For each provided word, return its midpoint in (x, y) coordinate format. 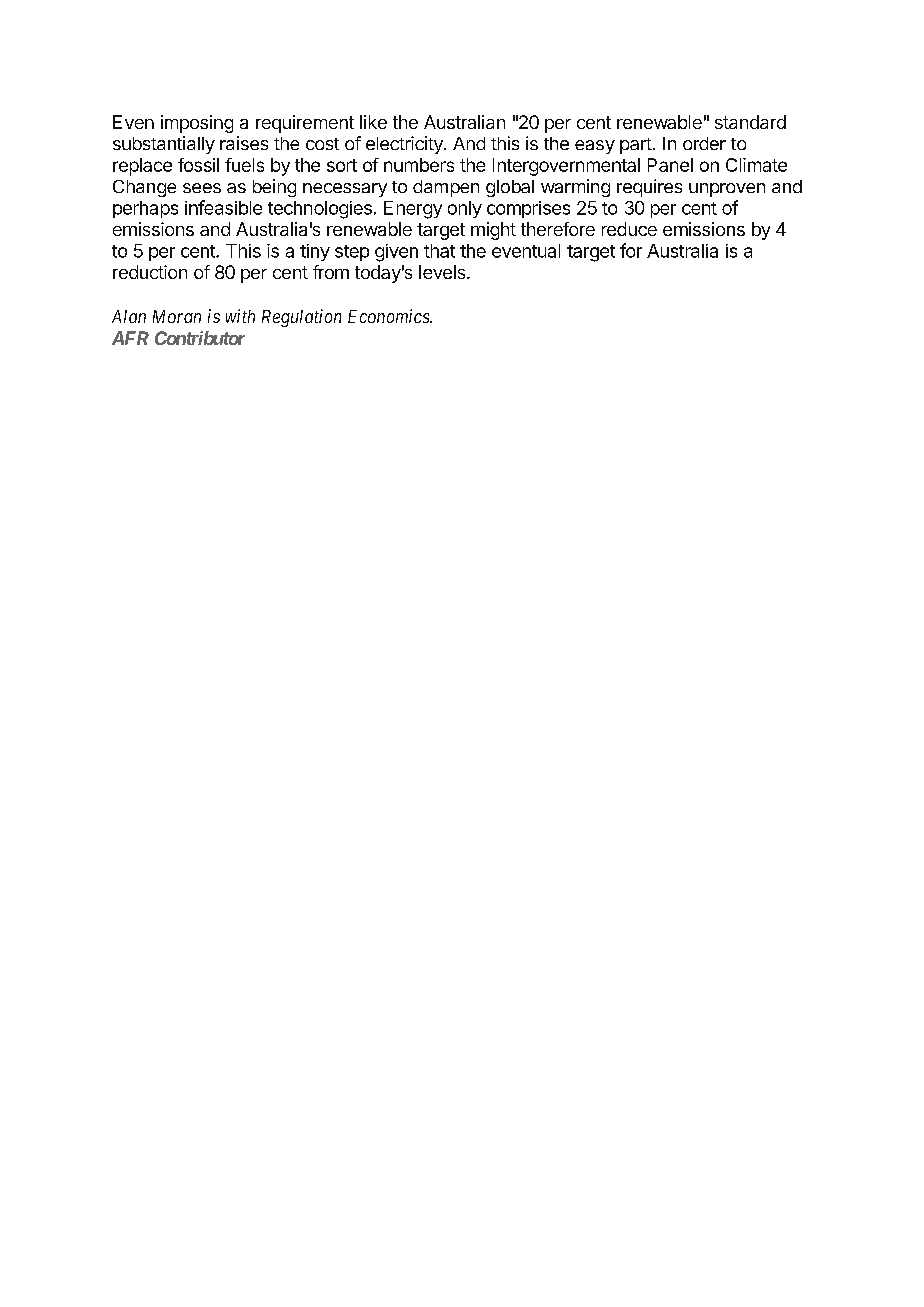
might (493, 231)
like (373, 122)
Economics (389, 316)
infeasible (223, 207)
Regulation (301, 318)
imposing (197, 124)
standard (750, 122)
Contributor (200, 338)
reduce (629, 229)
